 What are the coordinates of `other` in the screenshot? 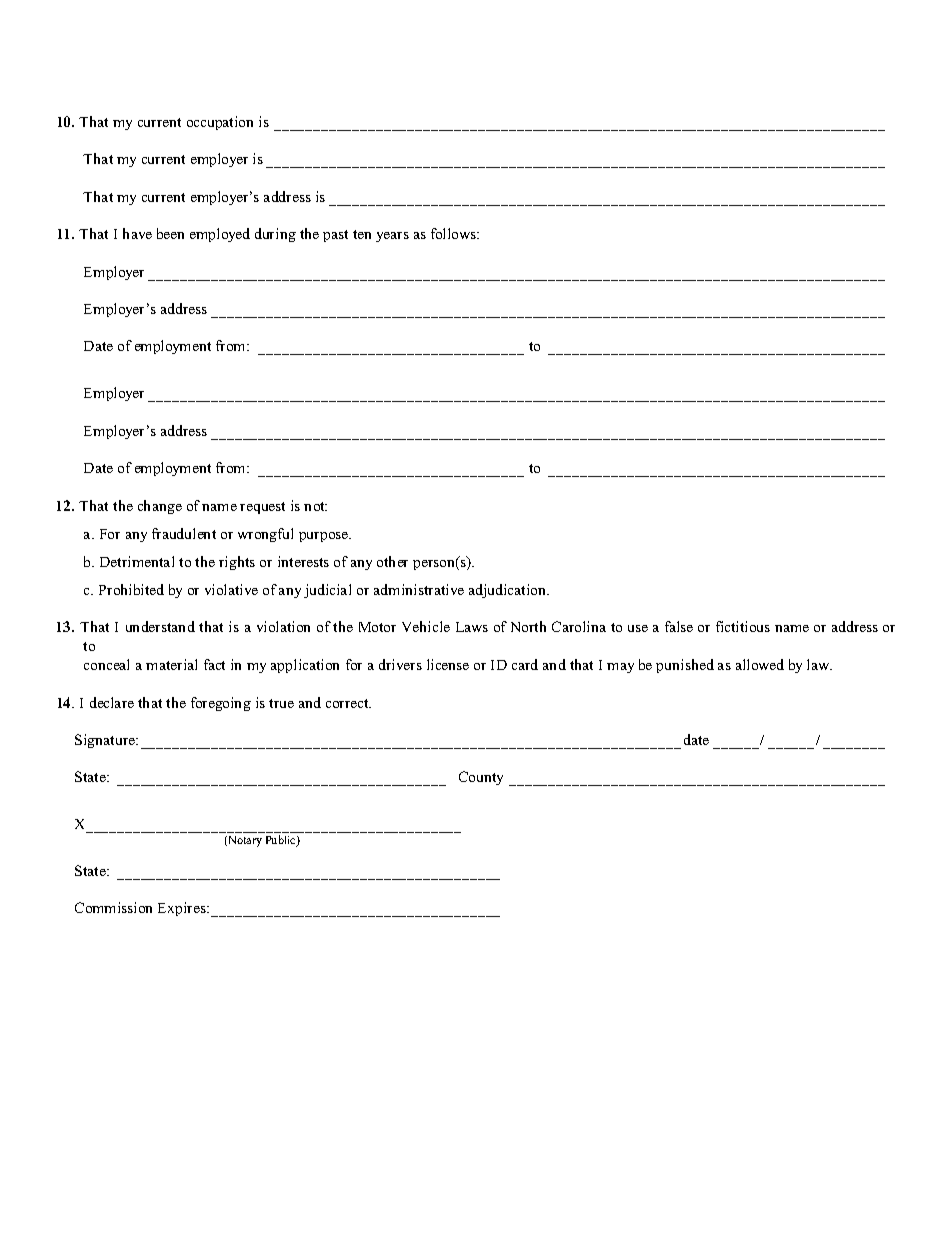 It's located at (392, 561).
